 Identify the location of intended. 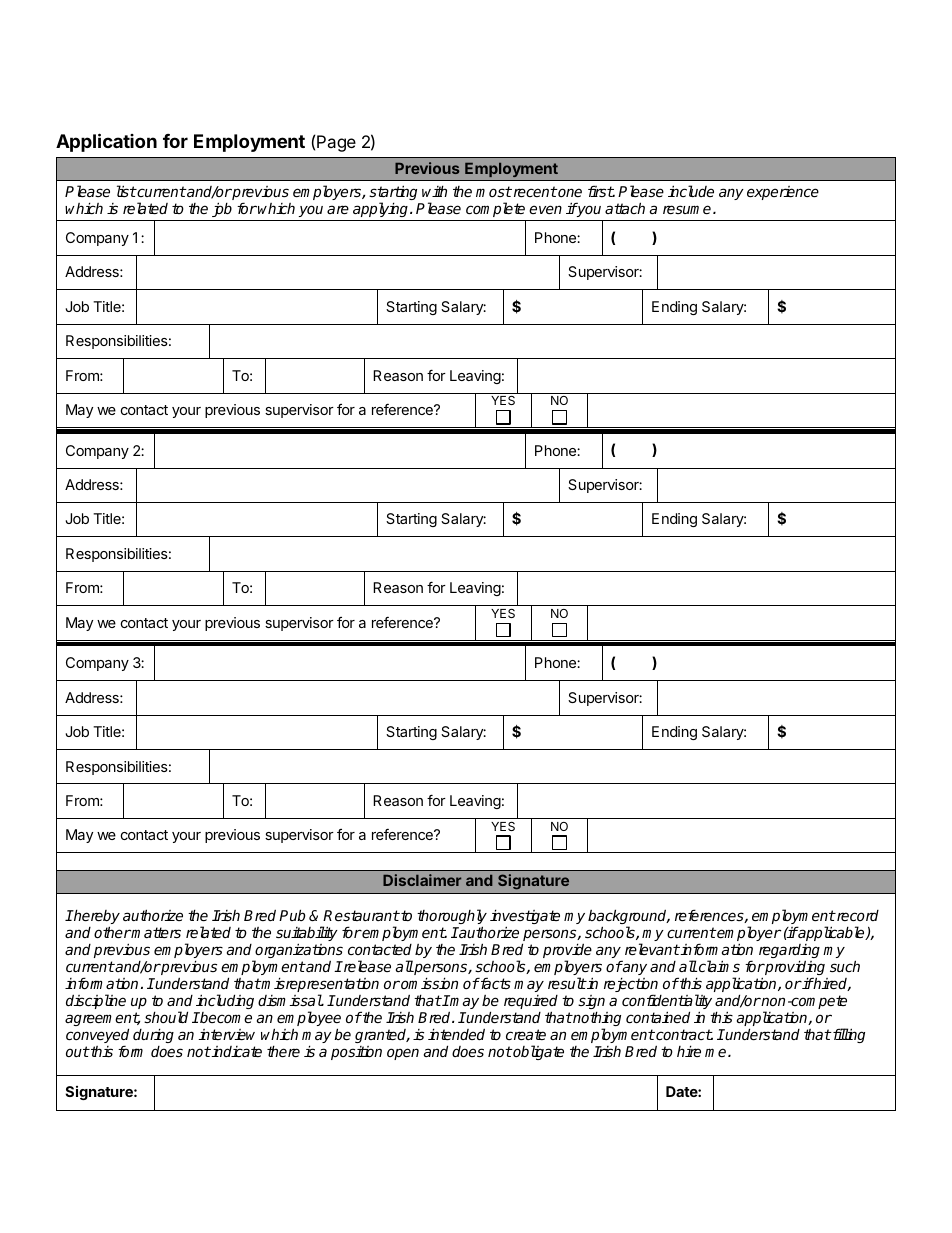
(456, 1034).
